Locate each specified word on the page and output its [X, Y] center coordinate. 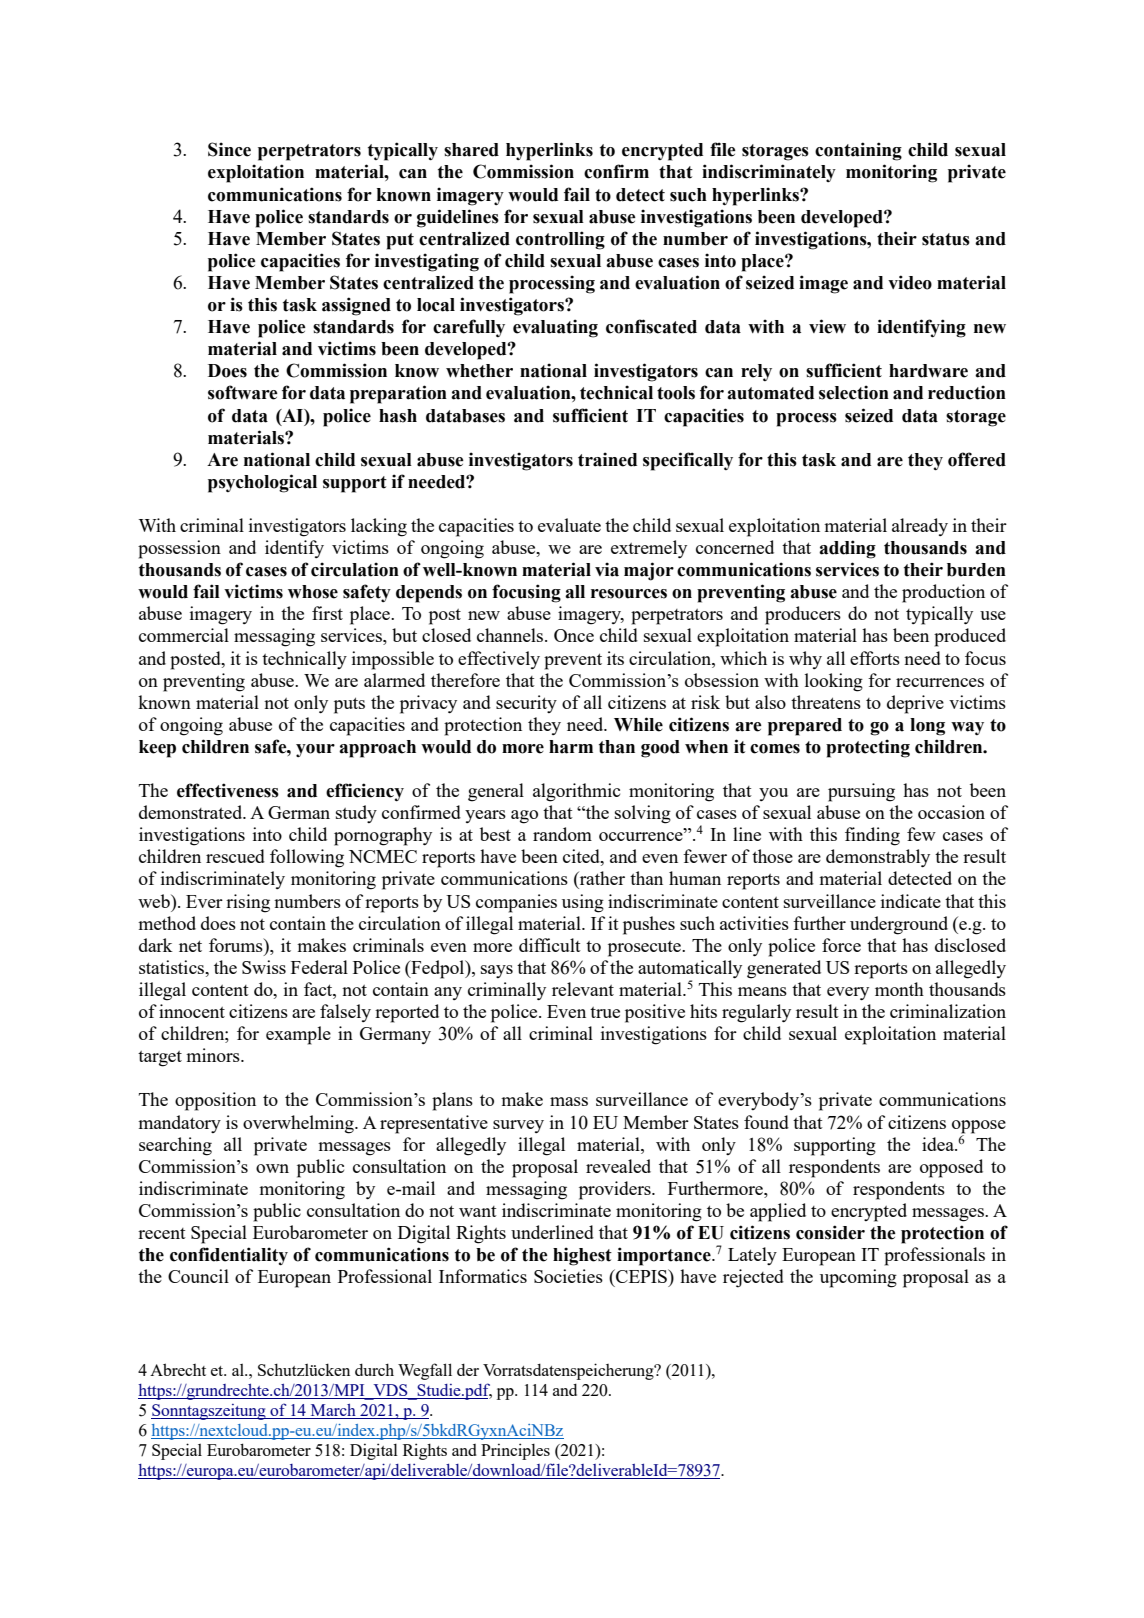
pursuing [861, 792]
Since [229, 149]
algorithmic [576, 792]
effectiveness [228, 790]
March [333, 1411]
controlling [560, 240]
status [946, 239]
